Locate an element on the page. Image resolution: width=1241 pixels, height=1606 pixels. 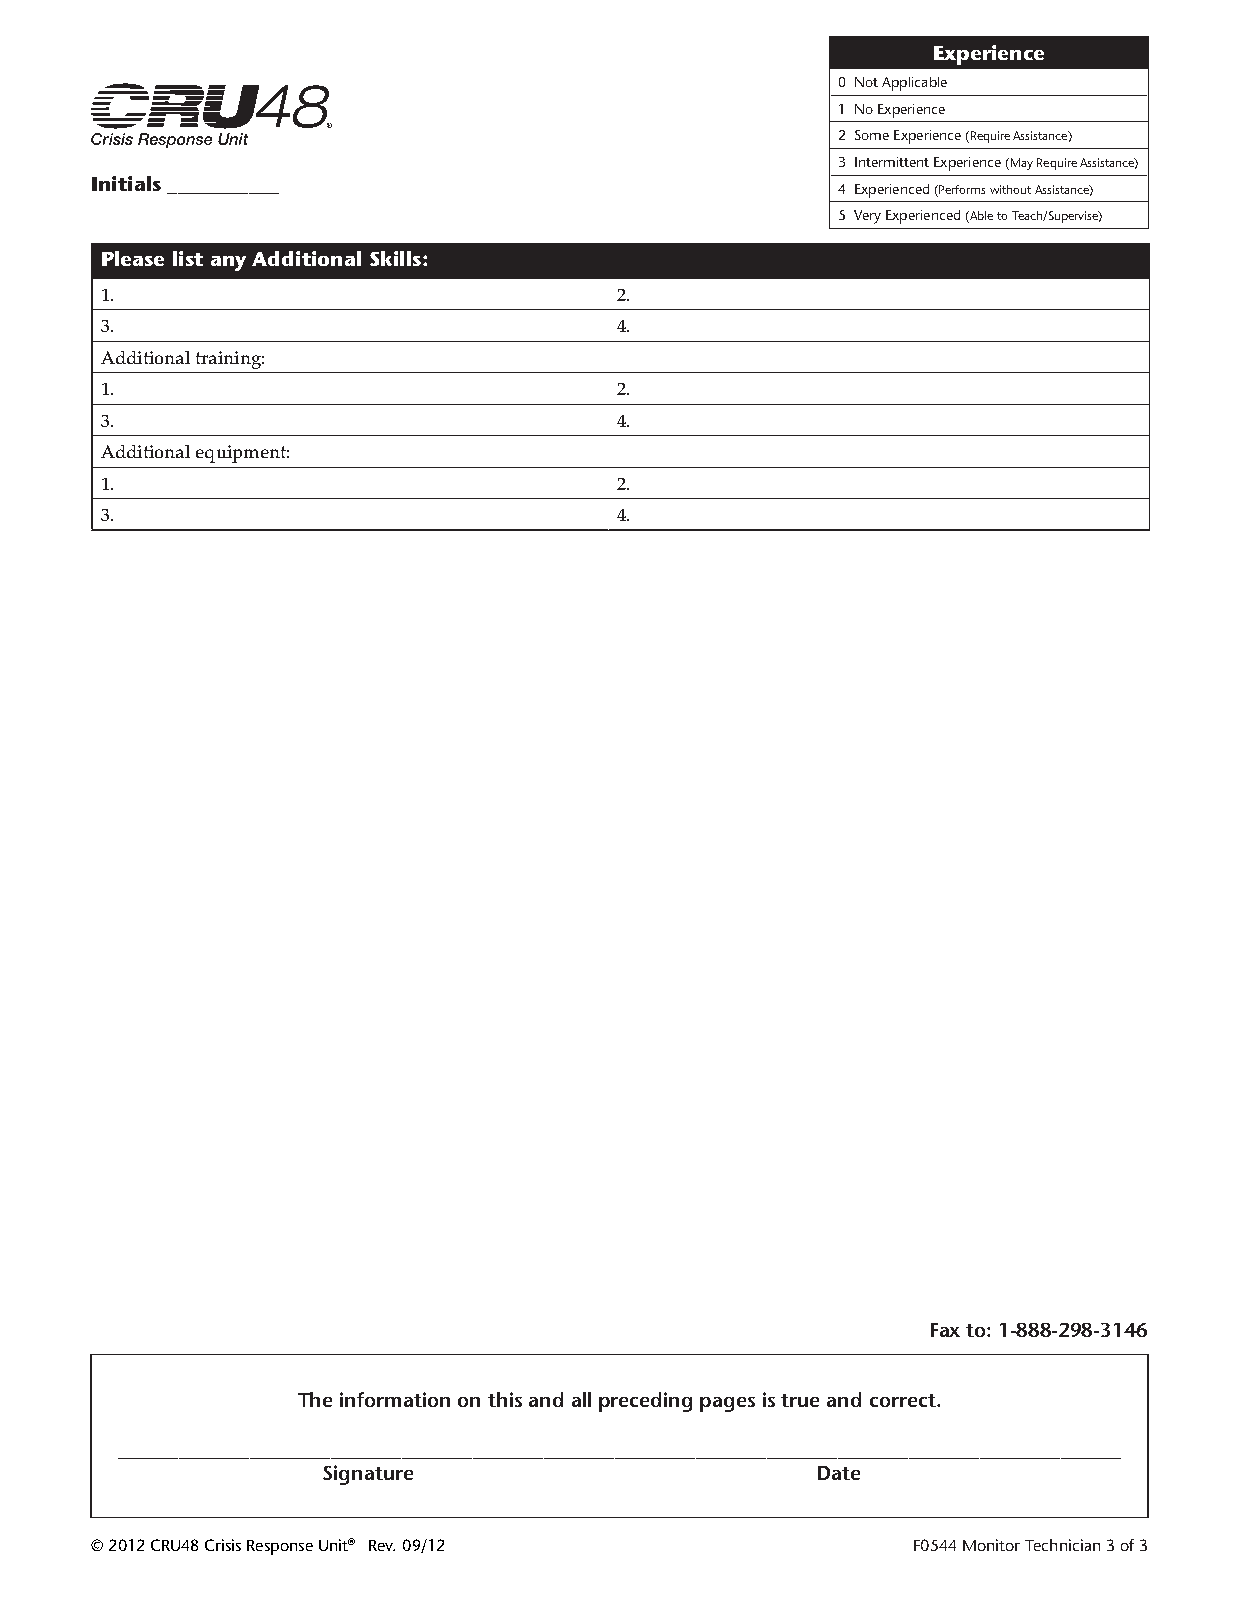
Initials is located at coordinates (126, 183).
